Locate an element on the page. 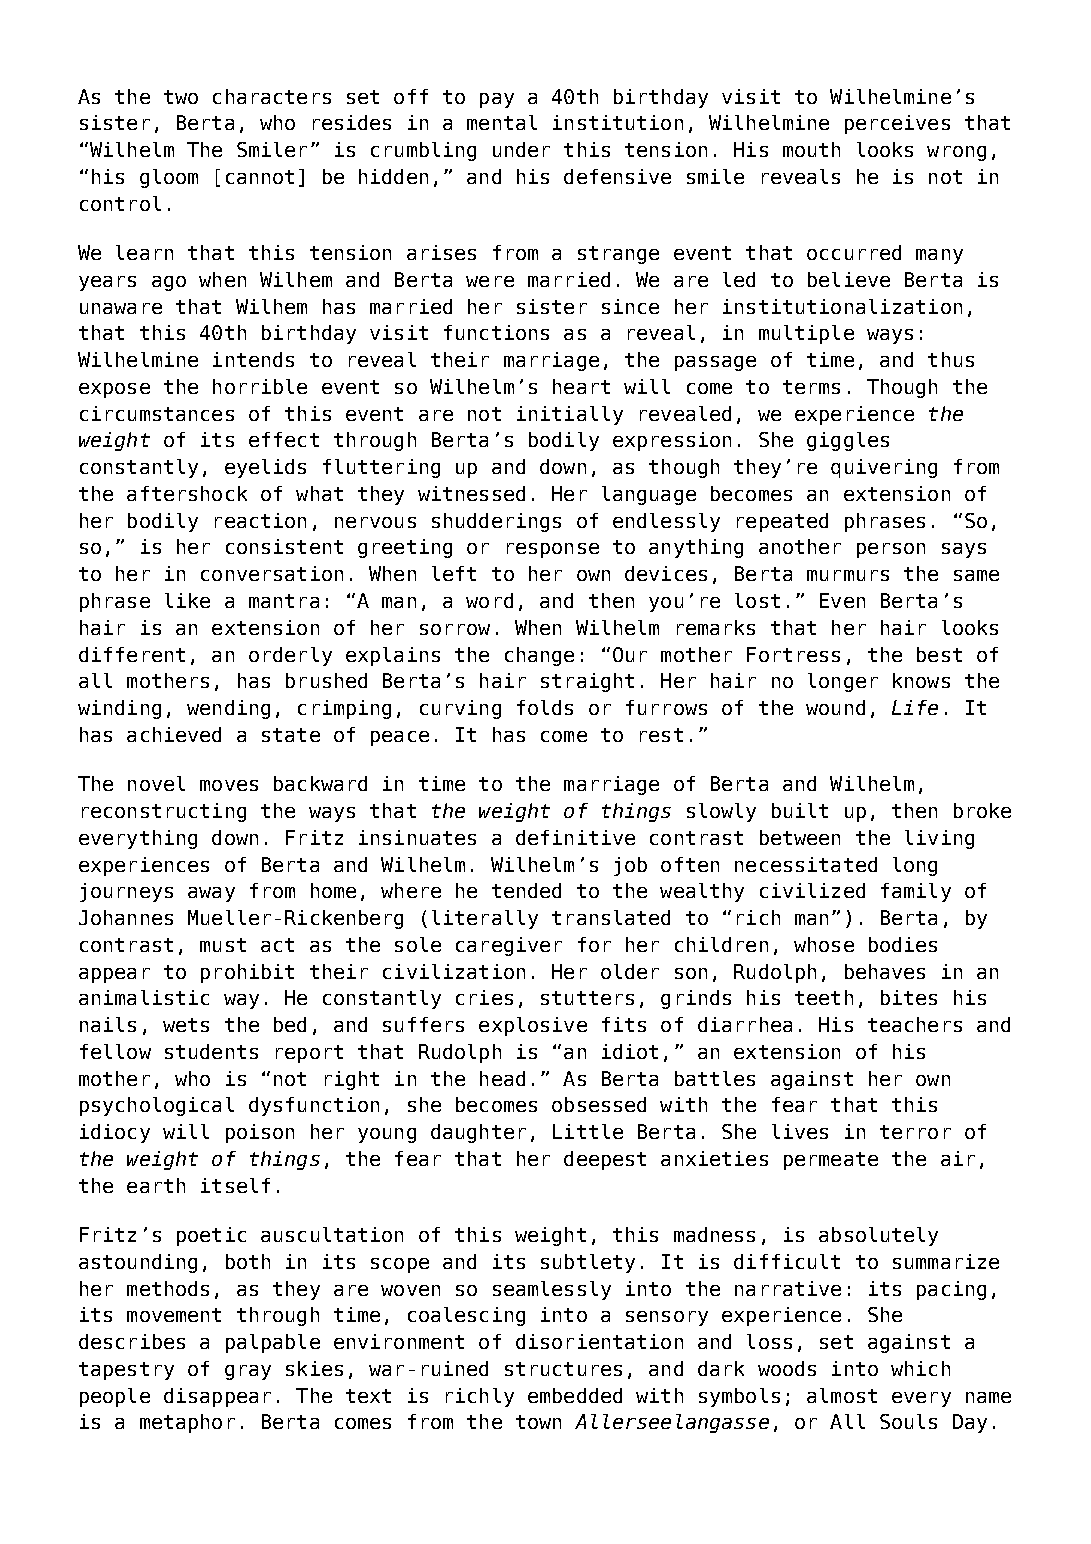 The height and width of the document is (1544, 1091). person is located at coordinates (891, 550).
